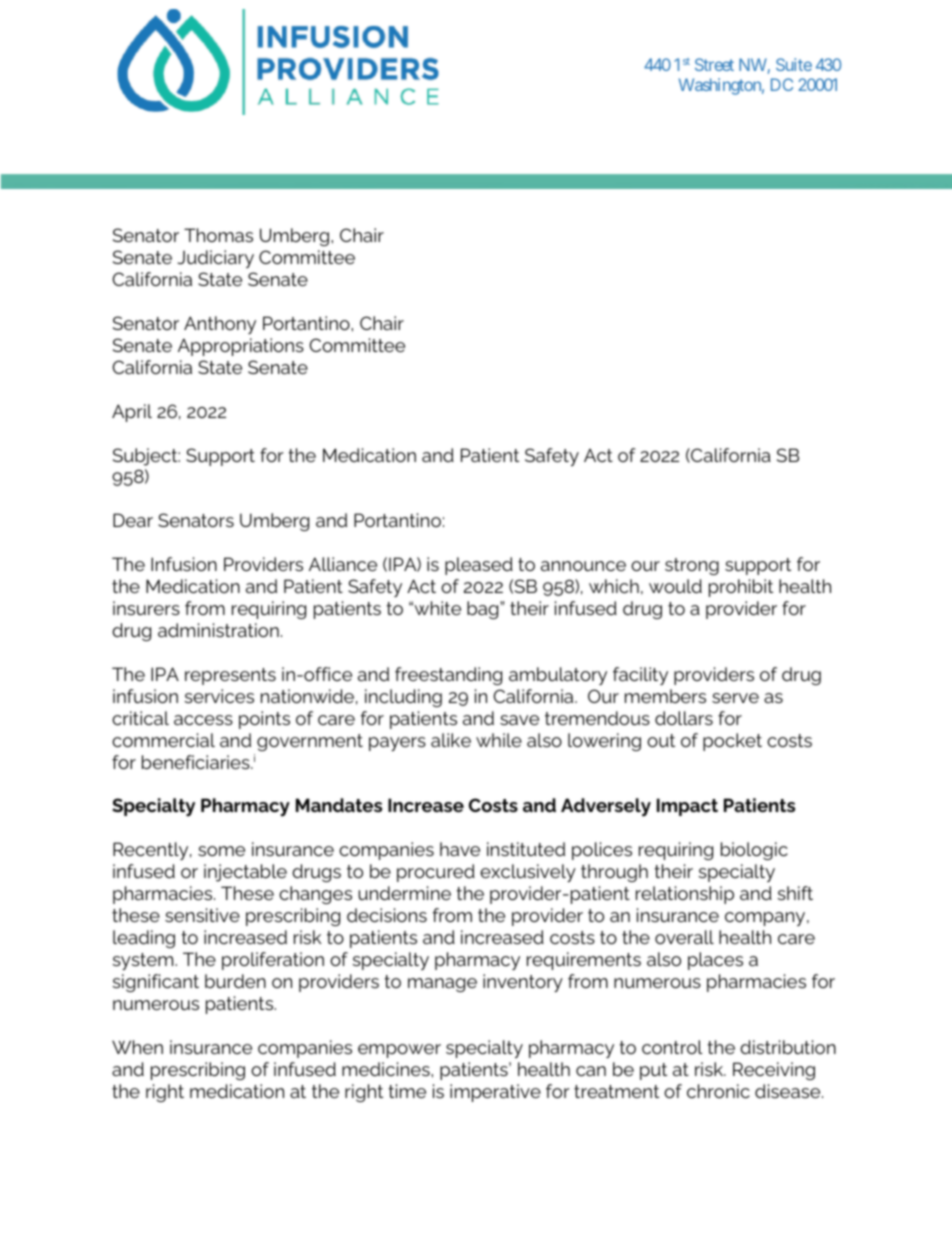 Image resolution: width=952 pixels, height=1233 pixels. What do you see at coordinates (718, 1091) in the screenshot?
I see `chronic` at bounding box center [718, 1091].
